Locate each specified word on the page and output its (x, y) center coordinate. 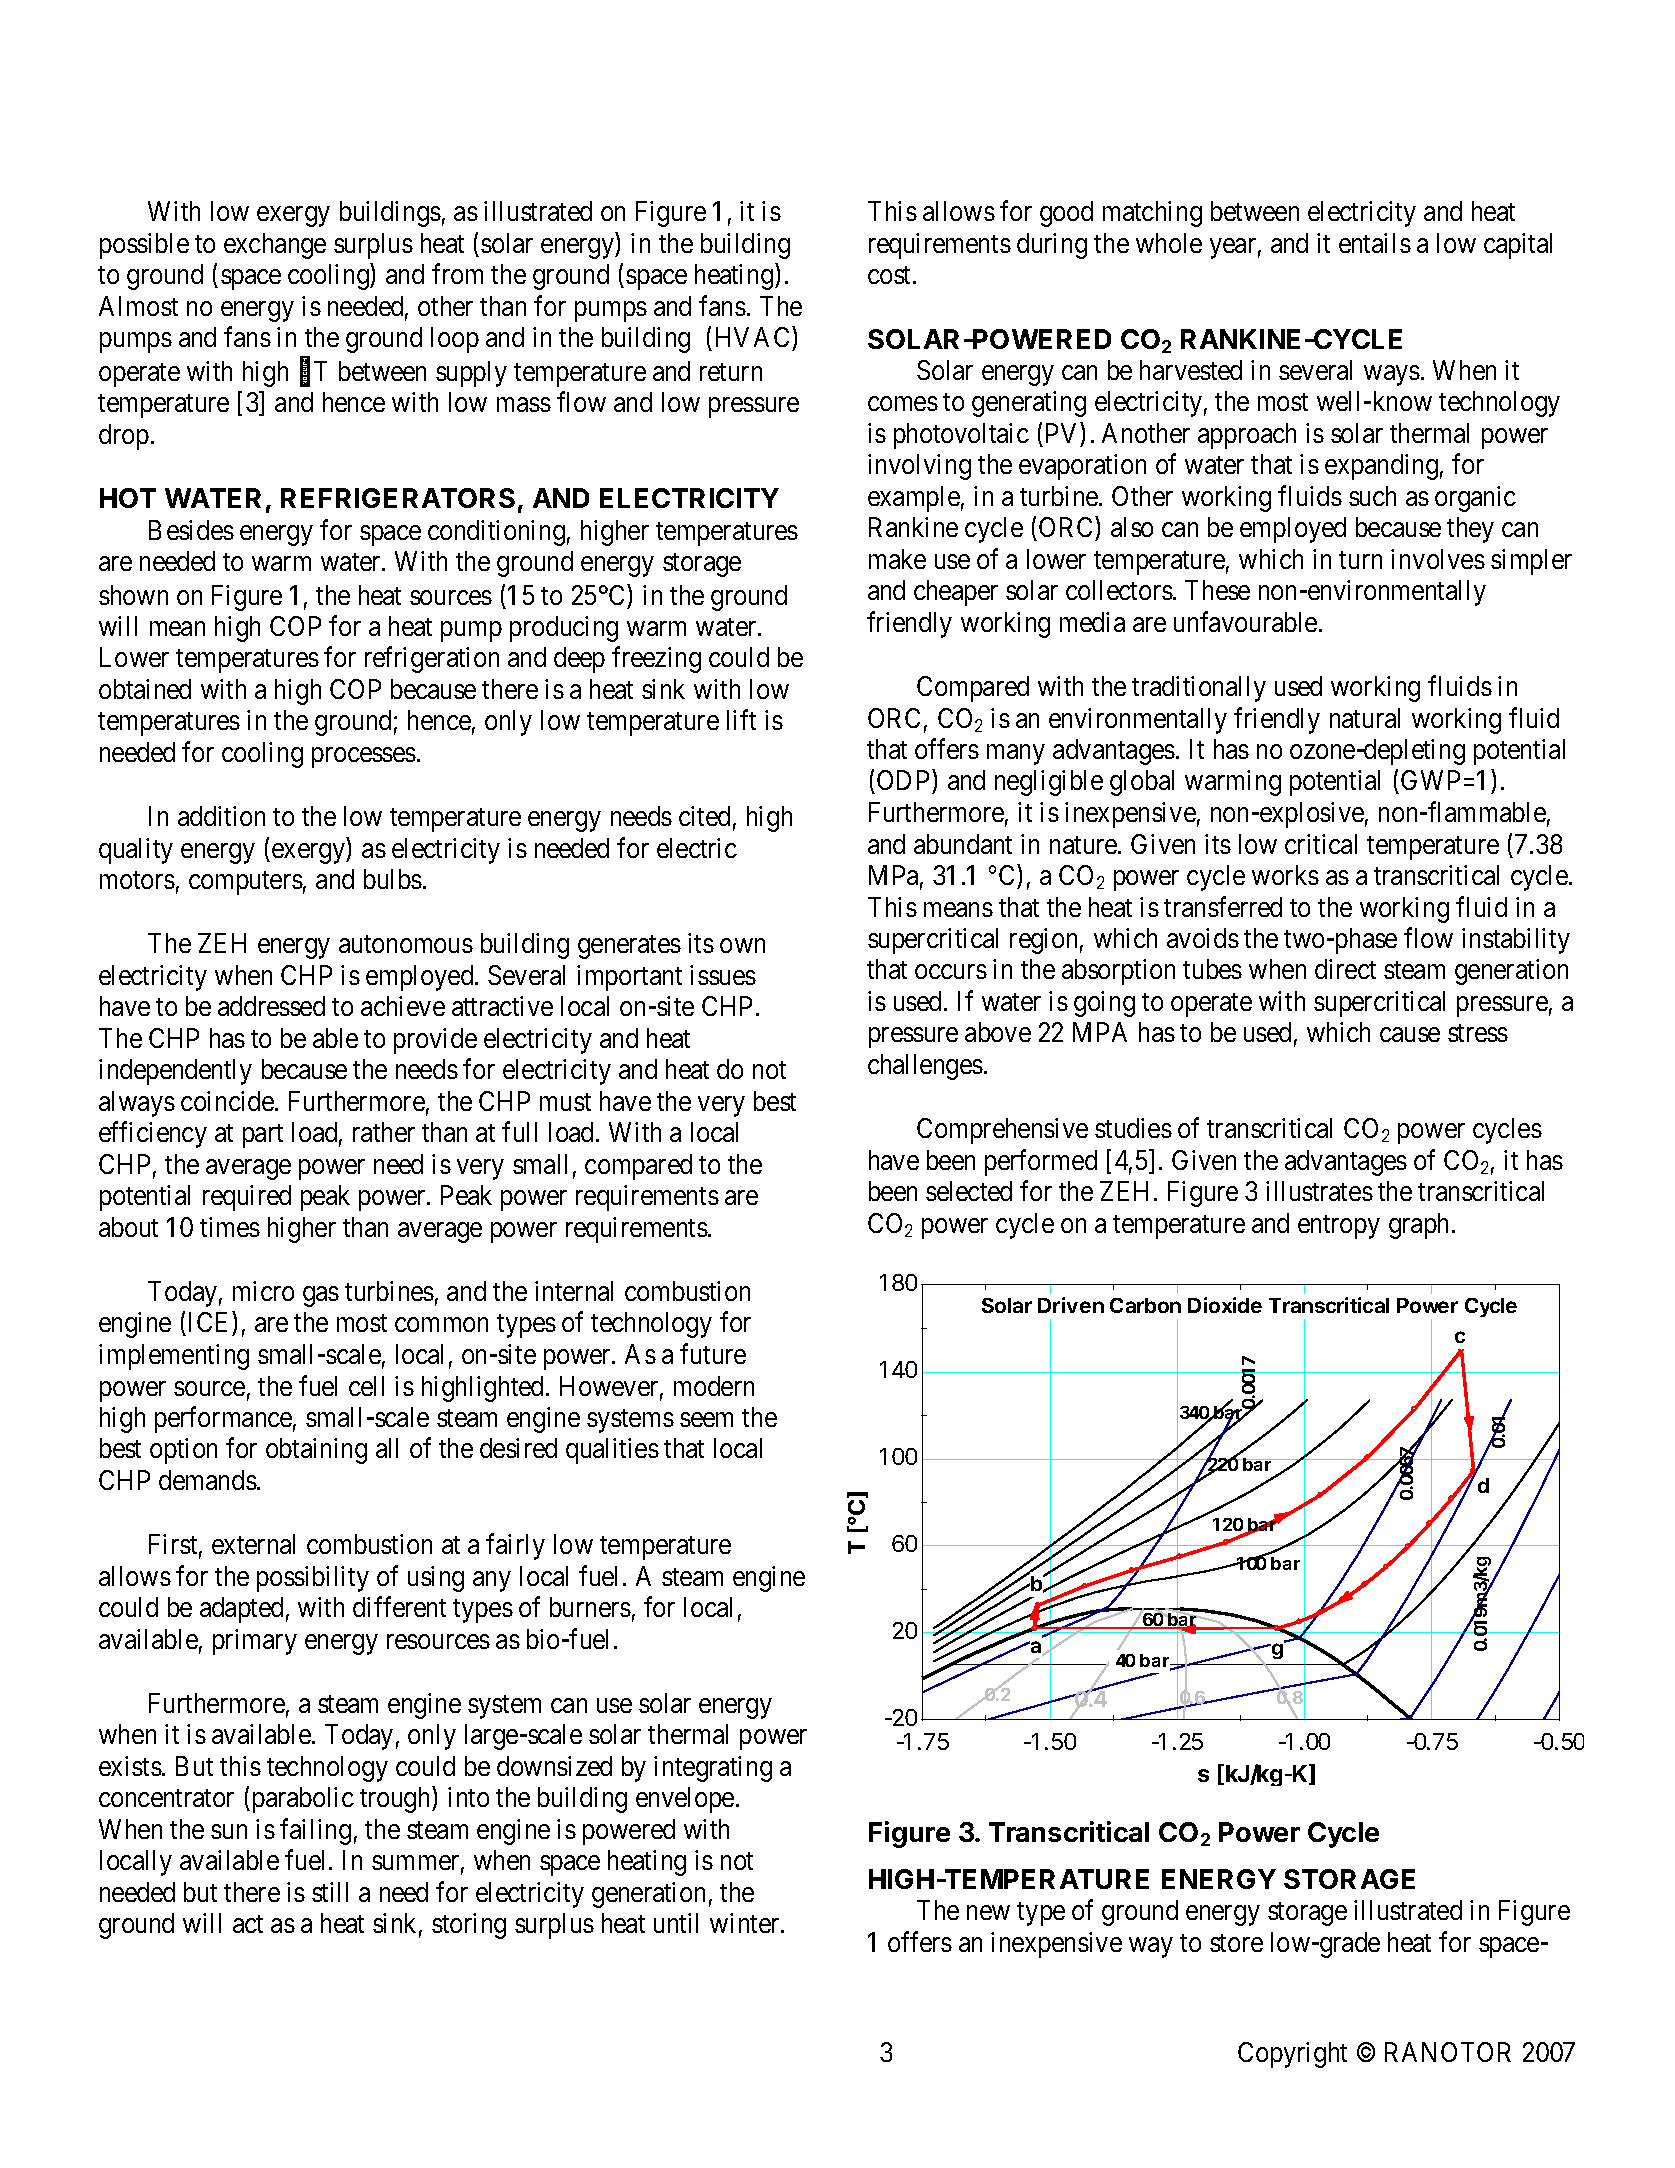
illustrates (1319, 1191)
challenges (925, 1067)
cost (891, 275)
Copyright (1292, 2055)
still (330, 1892)
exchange (275, 246)
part (263, 1136)
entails (1375, 243)
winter (746, 1923)
